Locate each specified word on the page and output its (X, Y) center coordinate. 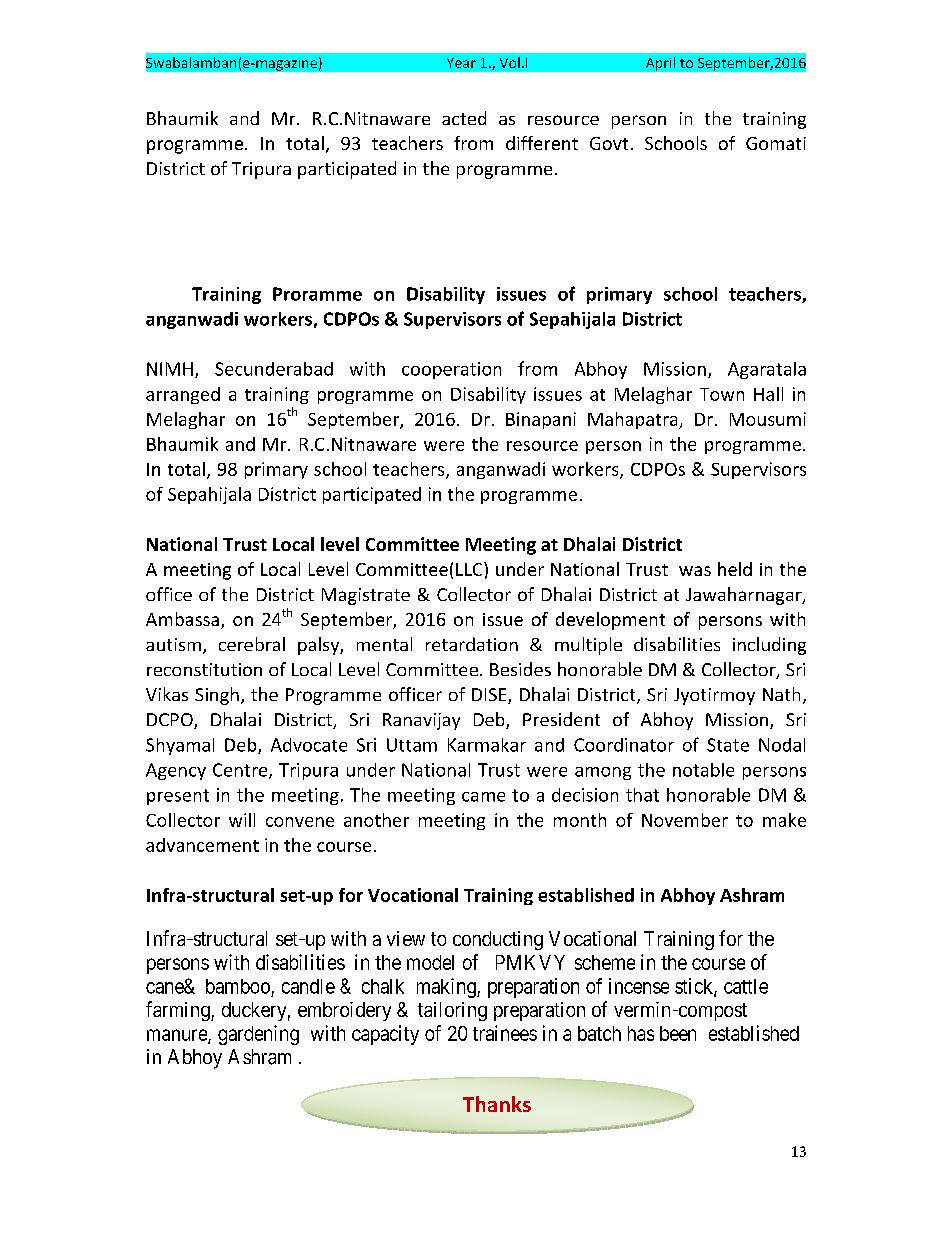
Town (722, 394)
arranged (183, 395)
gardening (258, 1035)
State (728, 745)
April (660, 64)
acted (464, 118)
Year (461, 63)
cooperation (451, 370)
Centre (241, 771)
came (483, 797)
